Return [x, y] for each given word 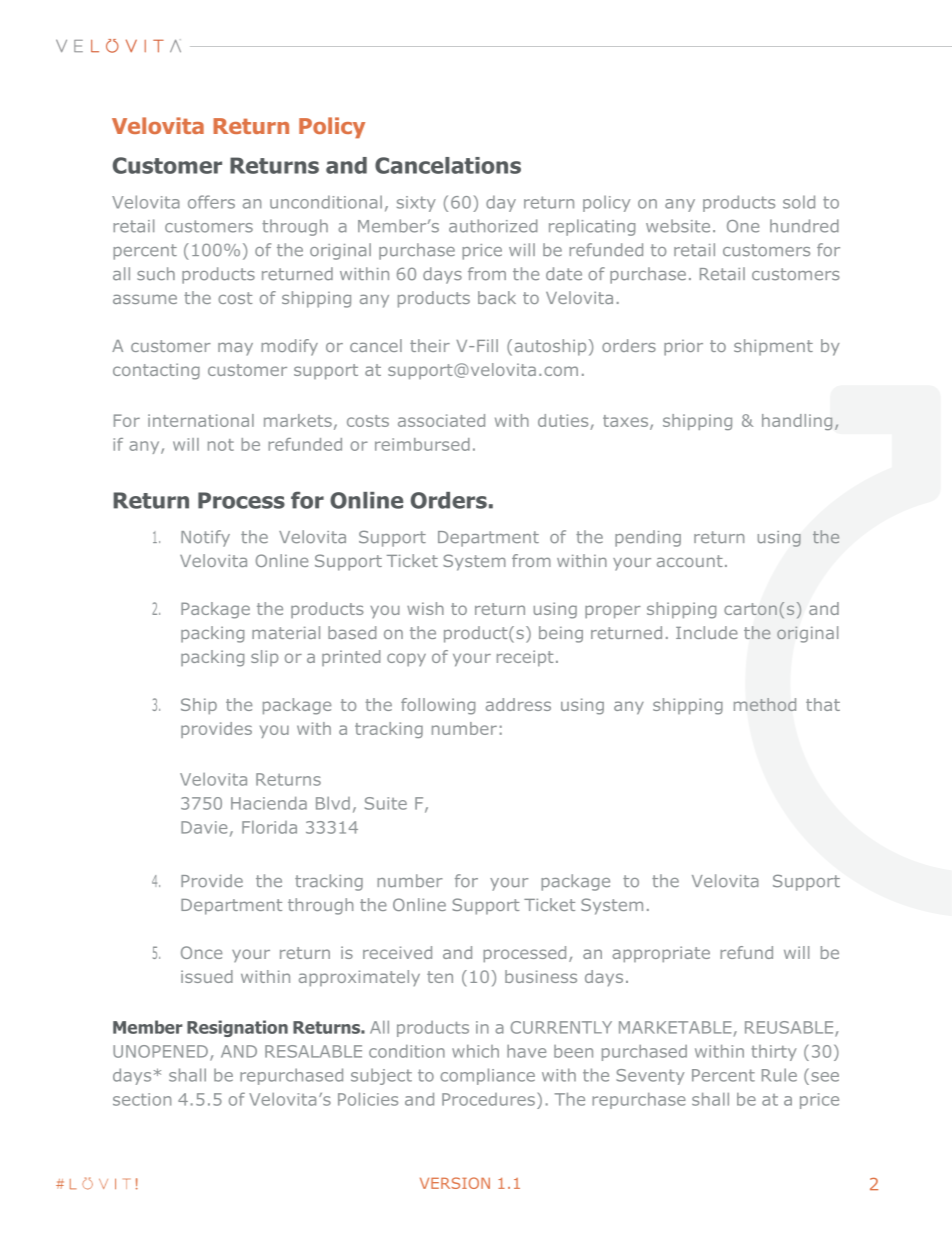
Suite [386, 803]
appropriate [661, 954]
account [690, 561]
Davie [204, 827]
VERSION [455, 1183]
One [743, 226]
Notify [205, 538]
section [142, 1099]
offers [211, 202]
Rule [779, 1075]
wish [425, 608]
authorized [493, 226]
